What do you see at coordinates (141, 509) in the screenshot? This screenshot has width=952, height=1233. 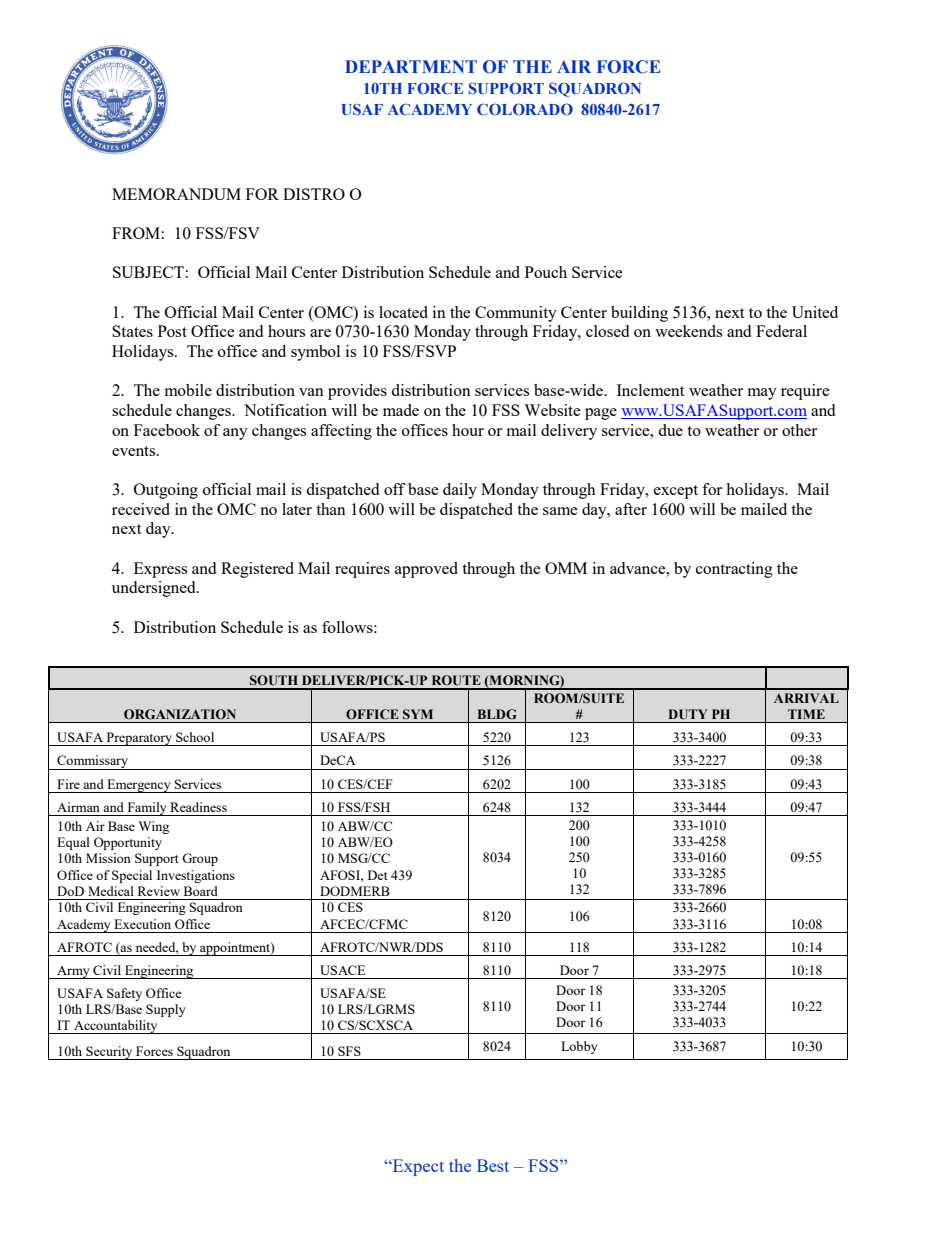 I see `received` at bounding box center [141, 509].
